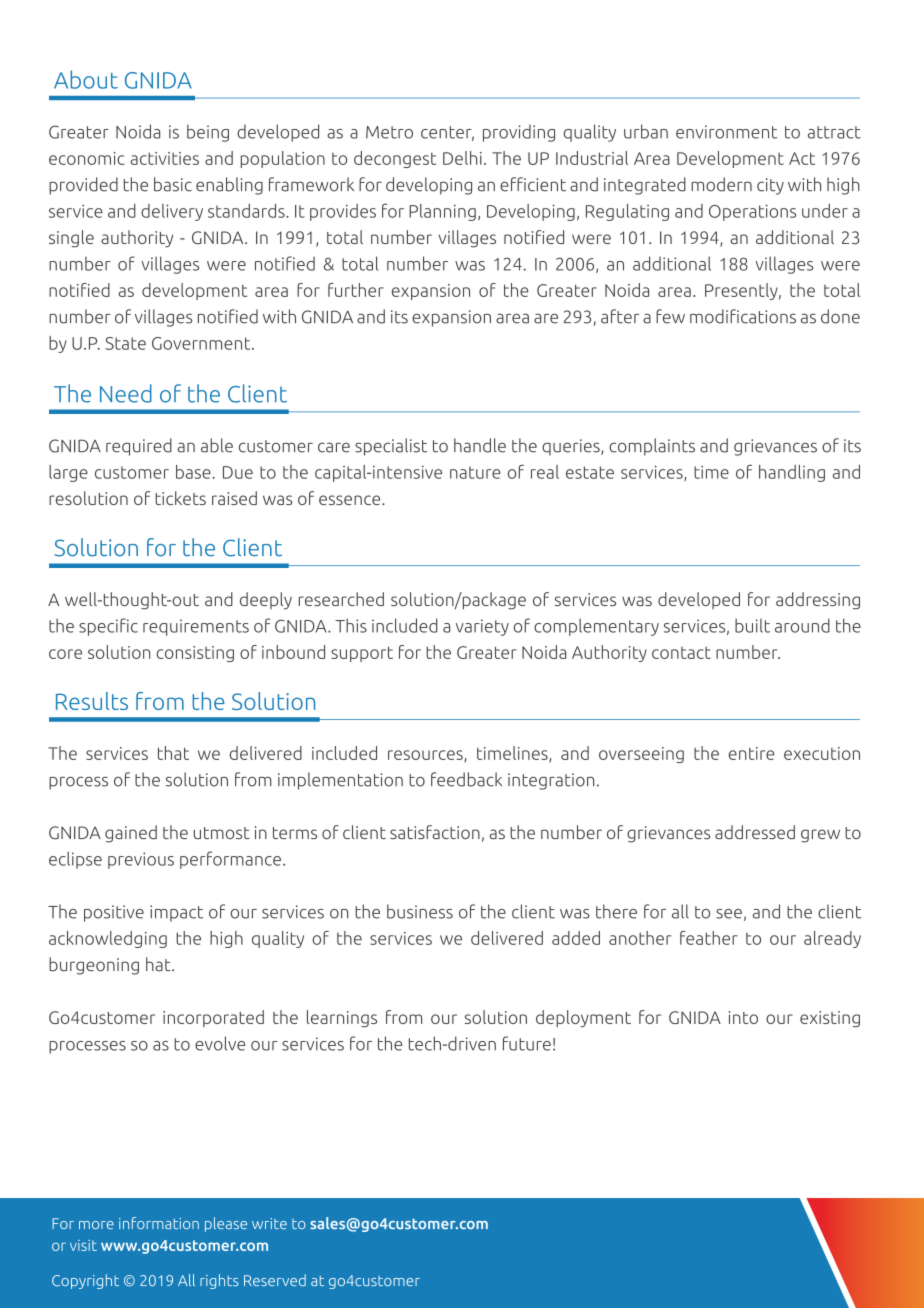 The width and height of the screenshot is (924, 1308). Describe the element at coordinates (462, 158) in the screenshot. I see `Delhi` at that location.
